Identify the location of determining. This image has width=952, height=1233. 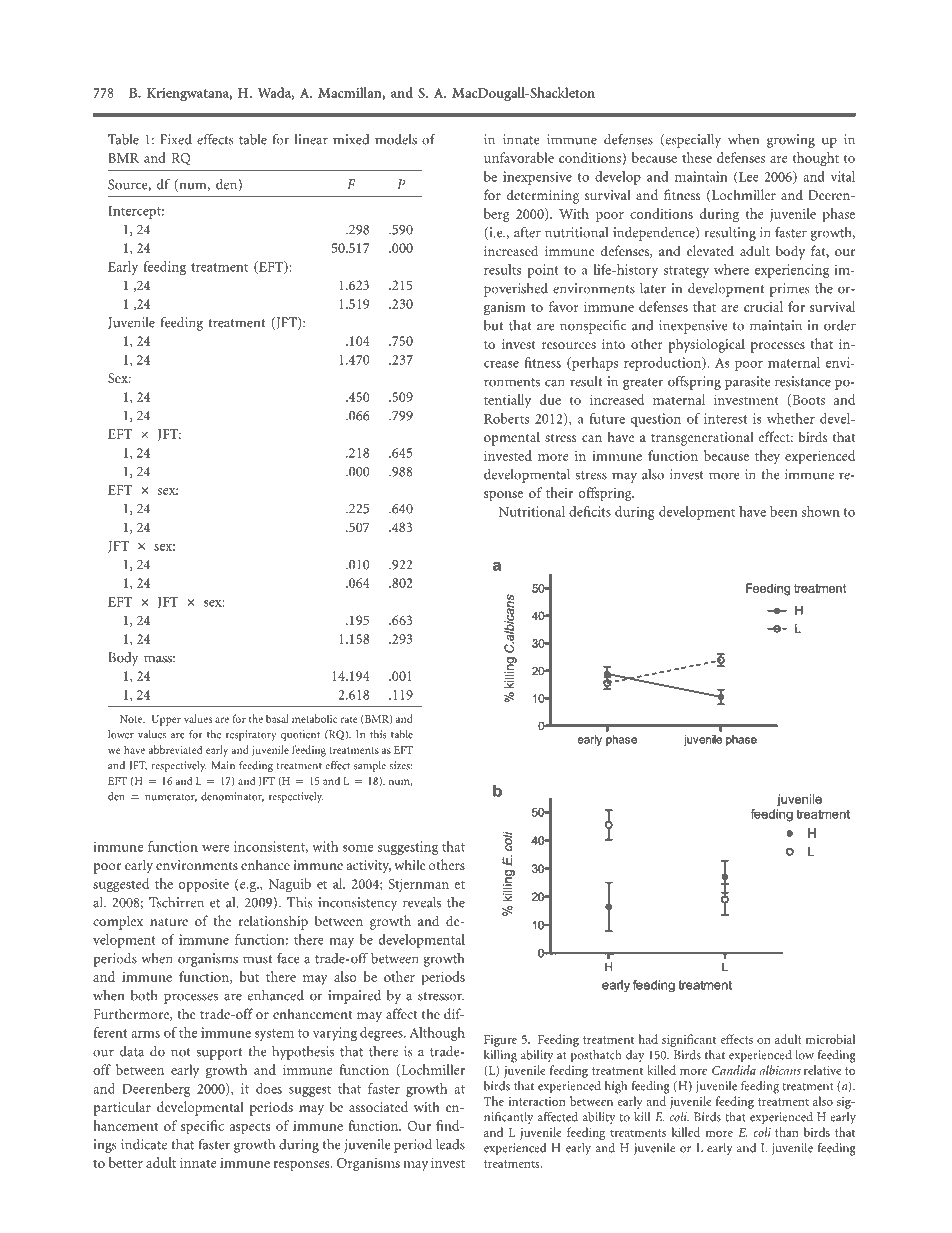
(543, 196).
